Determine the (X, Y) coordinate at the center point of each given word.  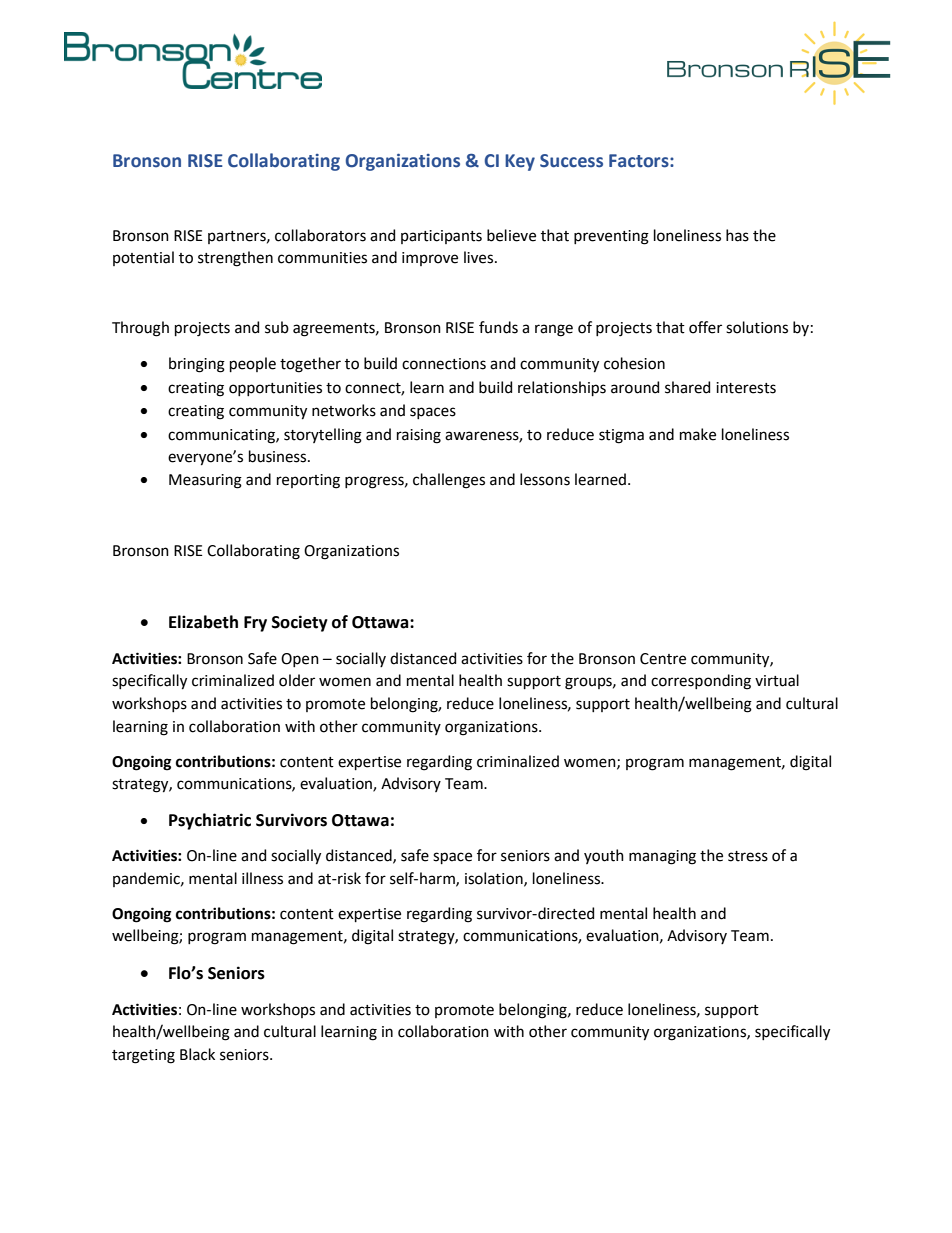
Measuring (205, 481)
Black (197, 1054)
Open (300, 660)
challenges (449, 481)
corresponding (701, 682)
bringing (197, 365)
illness (262, 878)
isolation (495, 879)
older (297, 680)
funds (498, 327)
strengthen (235, 259)
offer (705, 327)
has (737, 235)
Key (520, 162)
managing (662, 857)
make (698, 434)
